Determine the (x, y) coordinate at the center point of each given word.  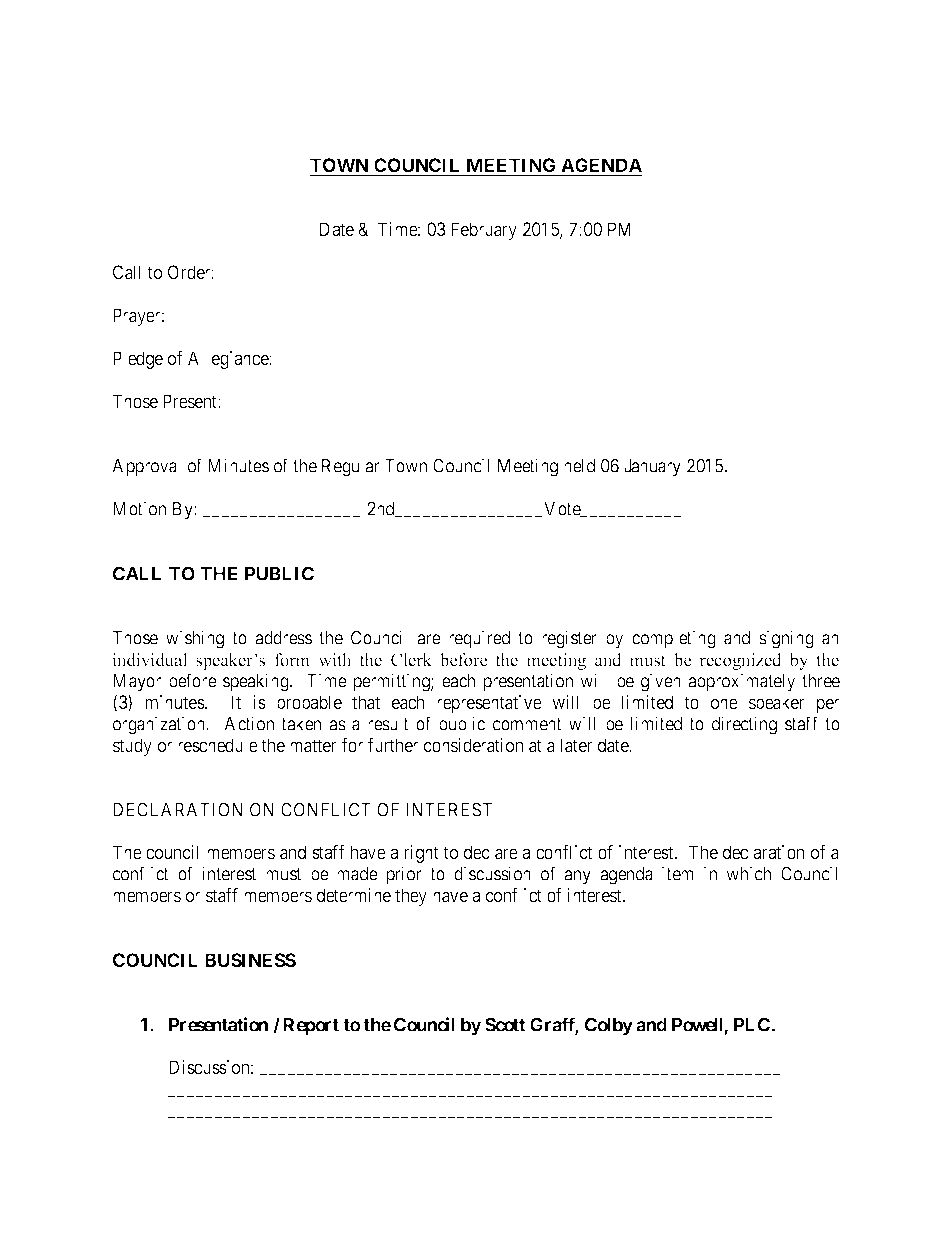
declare (491, 852)
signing (786, 639)
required (479, 639)
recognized (740, 661)
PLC (752, 1024)
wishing (195, 639)
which (748, 873)
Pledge (138, 360)
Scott (505, 1024)
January (652, 468)
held (579, 466)
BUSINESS (250, 960)
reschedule (218, 745)
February (484, 231)
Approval (146, 468)
